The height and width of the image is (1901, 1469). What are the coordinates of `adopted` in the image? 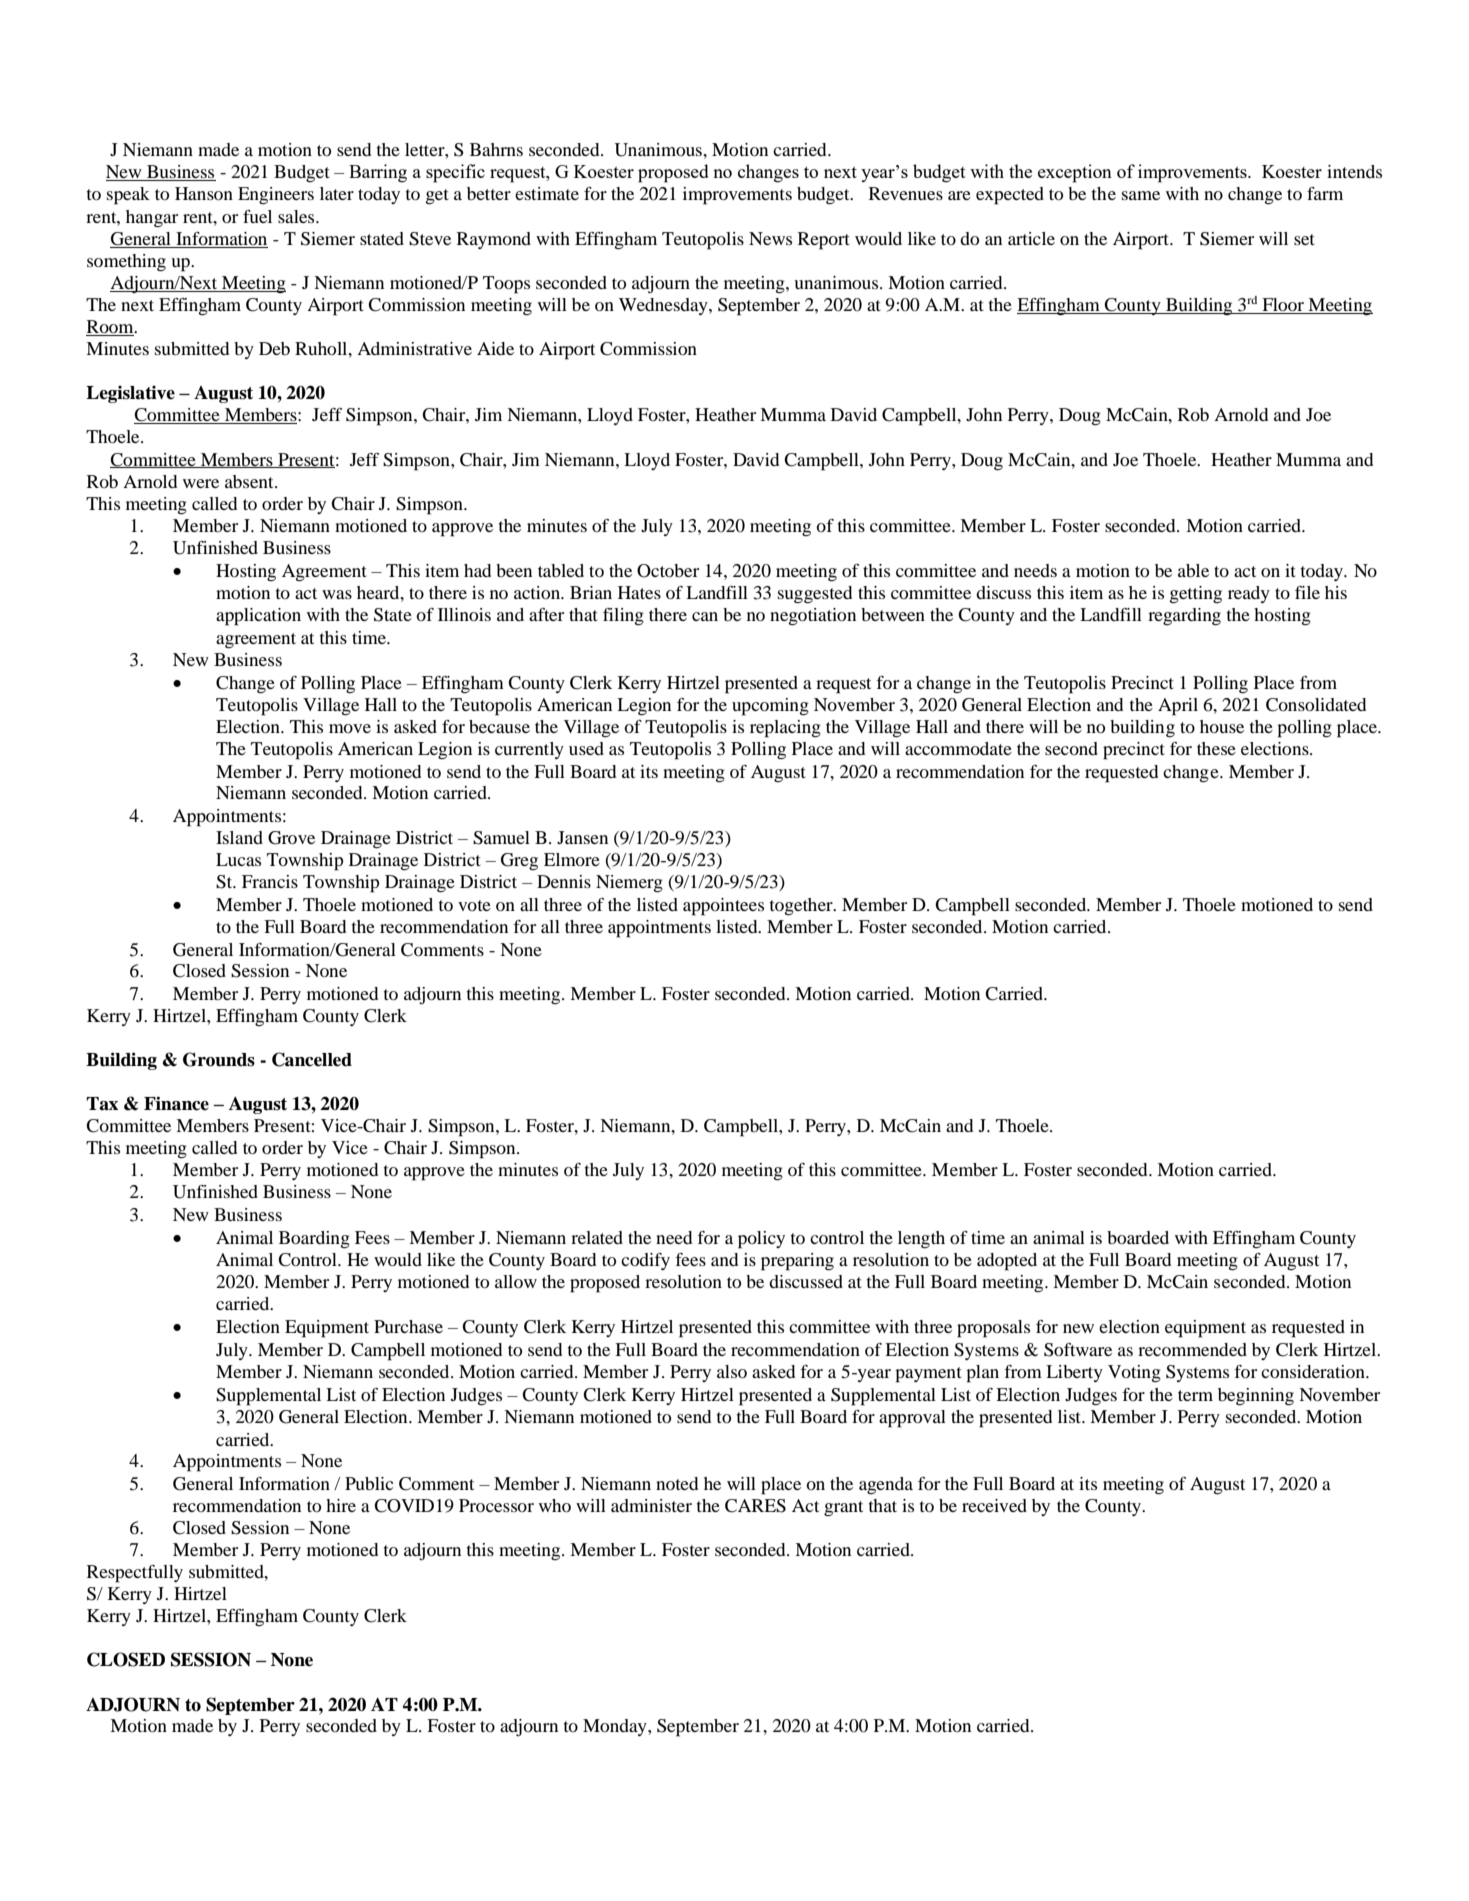 It's located at (1007, 1262).
